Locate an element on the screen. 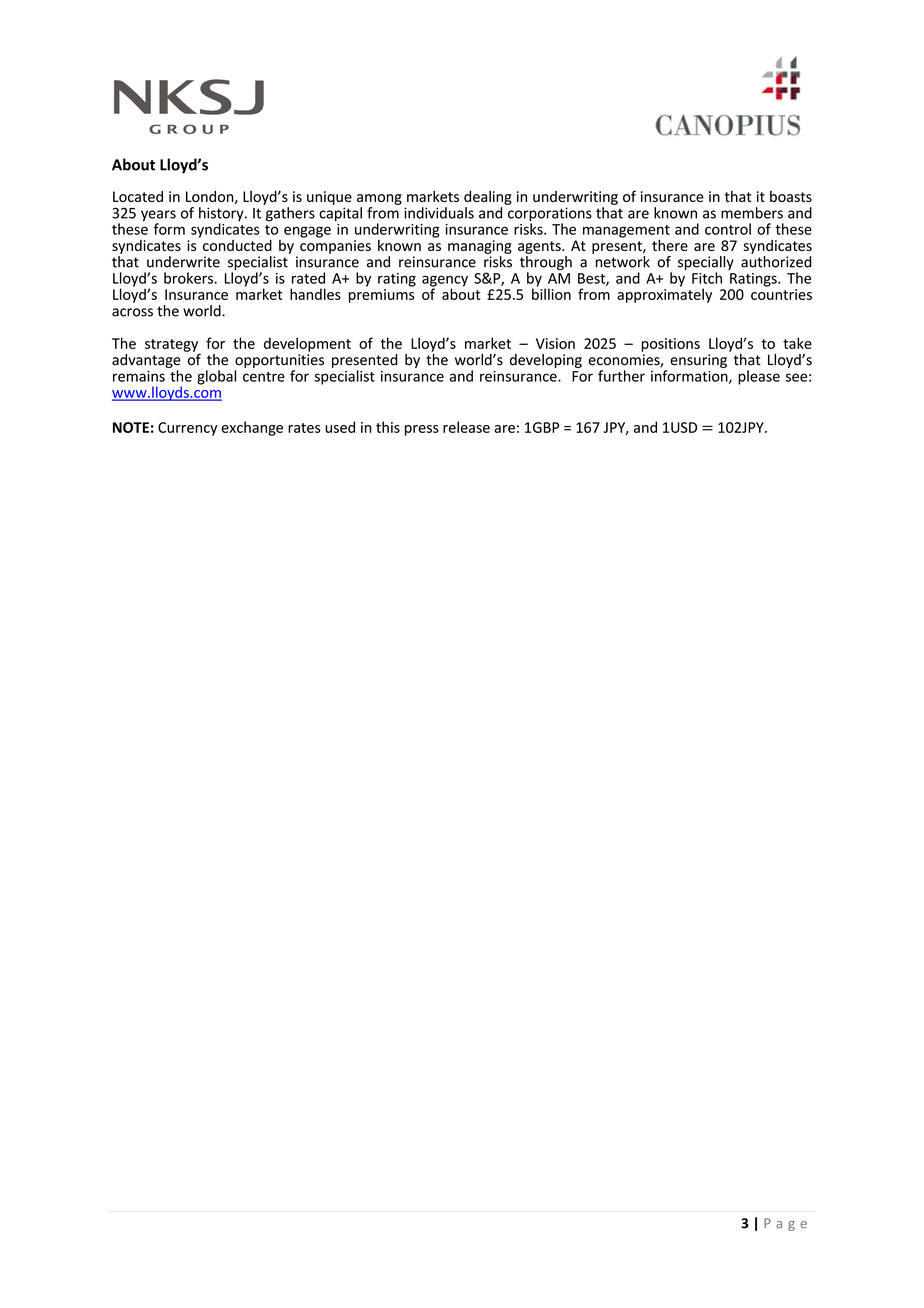  premiums is located at coordinates (381, 296).
